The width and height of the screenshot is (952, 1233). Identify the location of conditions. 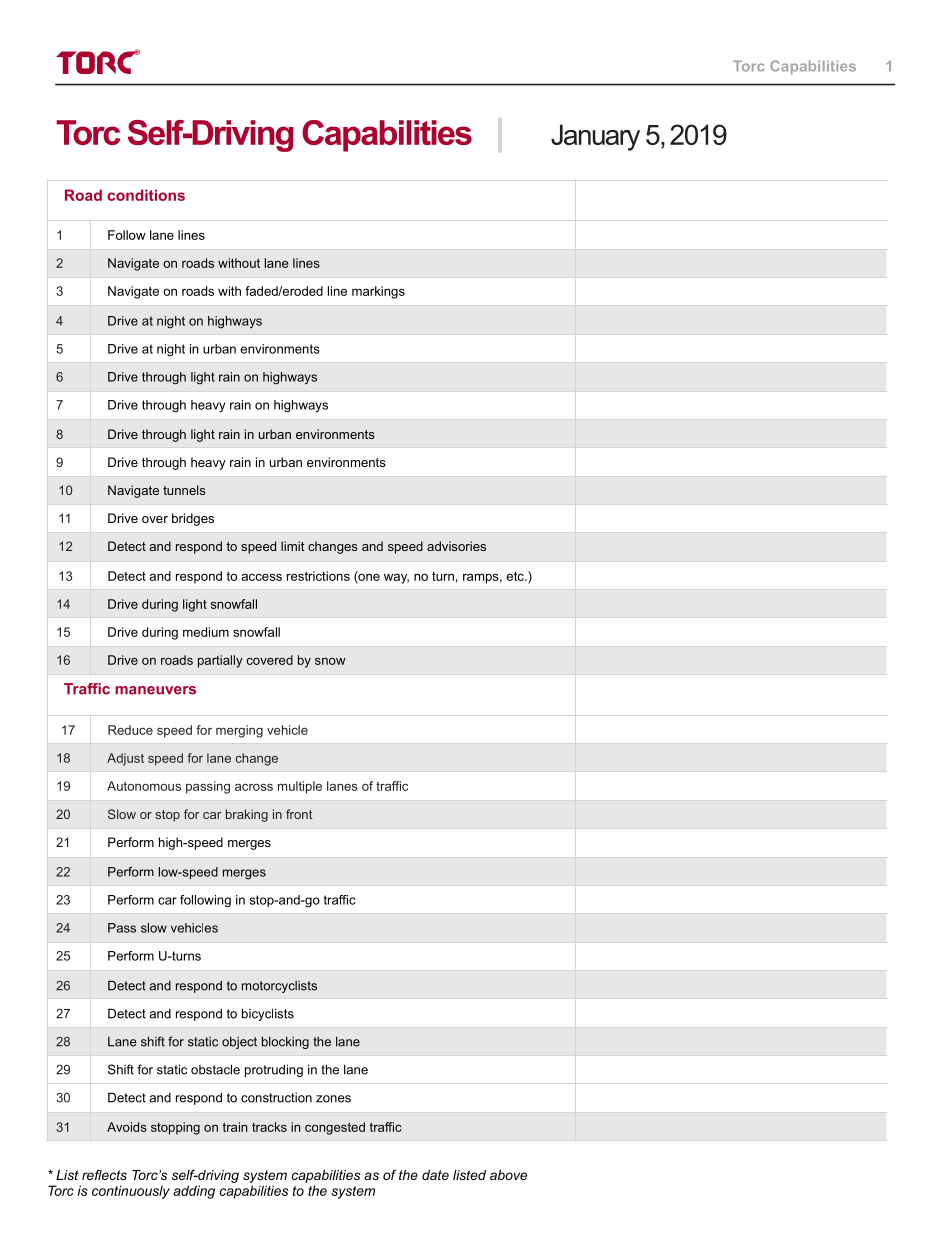
(146, 195).
